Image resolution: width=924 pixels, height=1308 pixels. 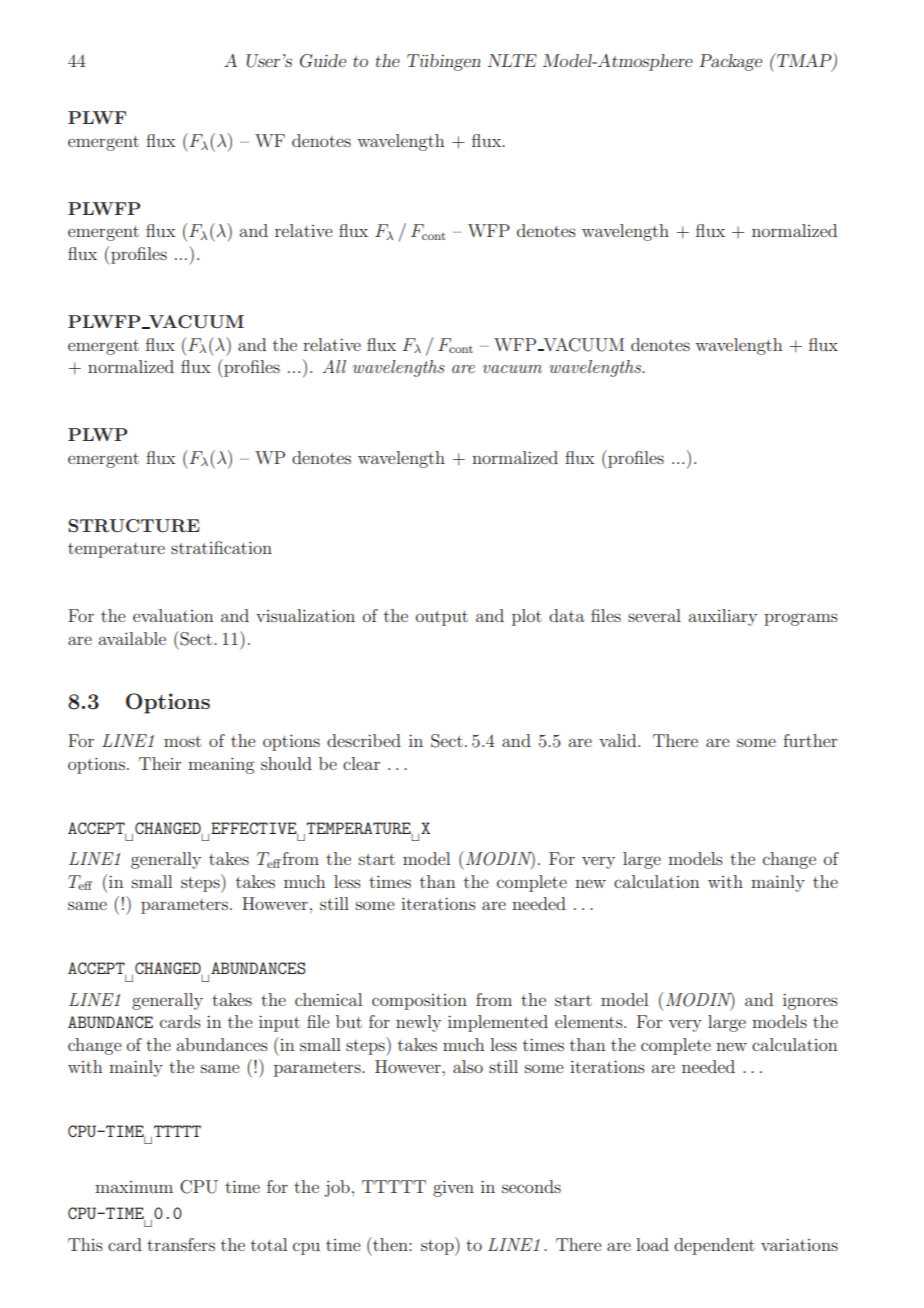 What do you see at coordinates (722, 617) in the screenshot?
I see `auxiliary` at bounding box center [722, 617].
